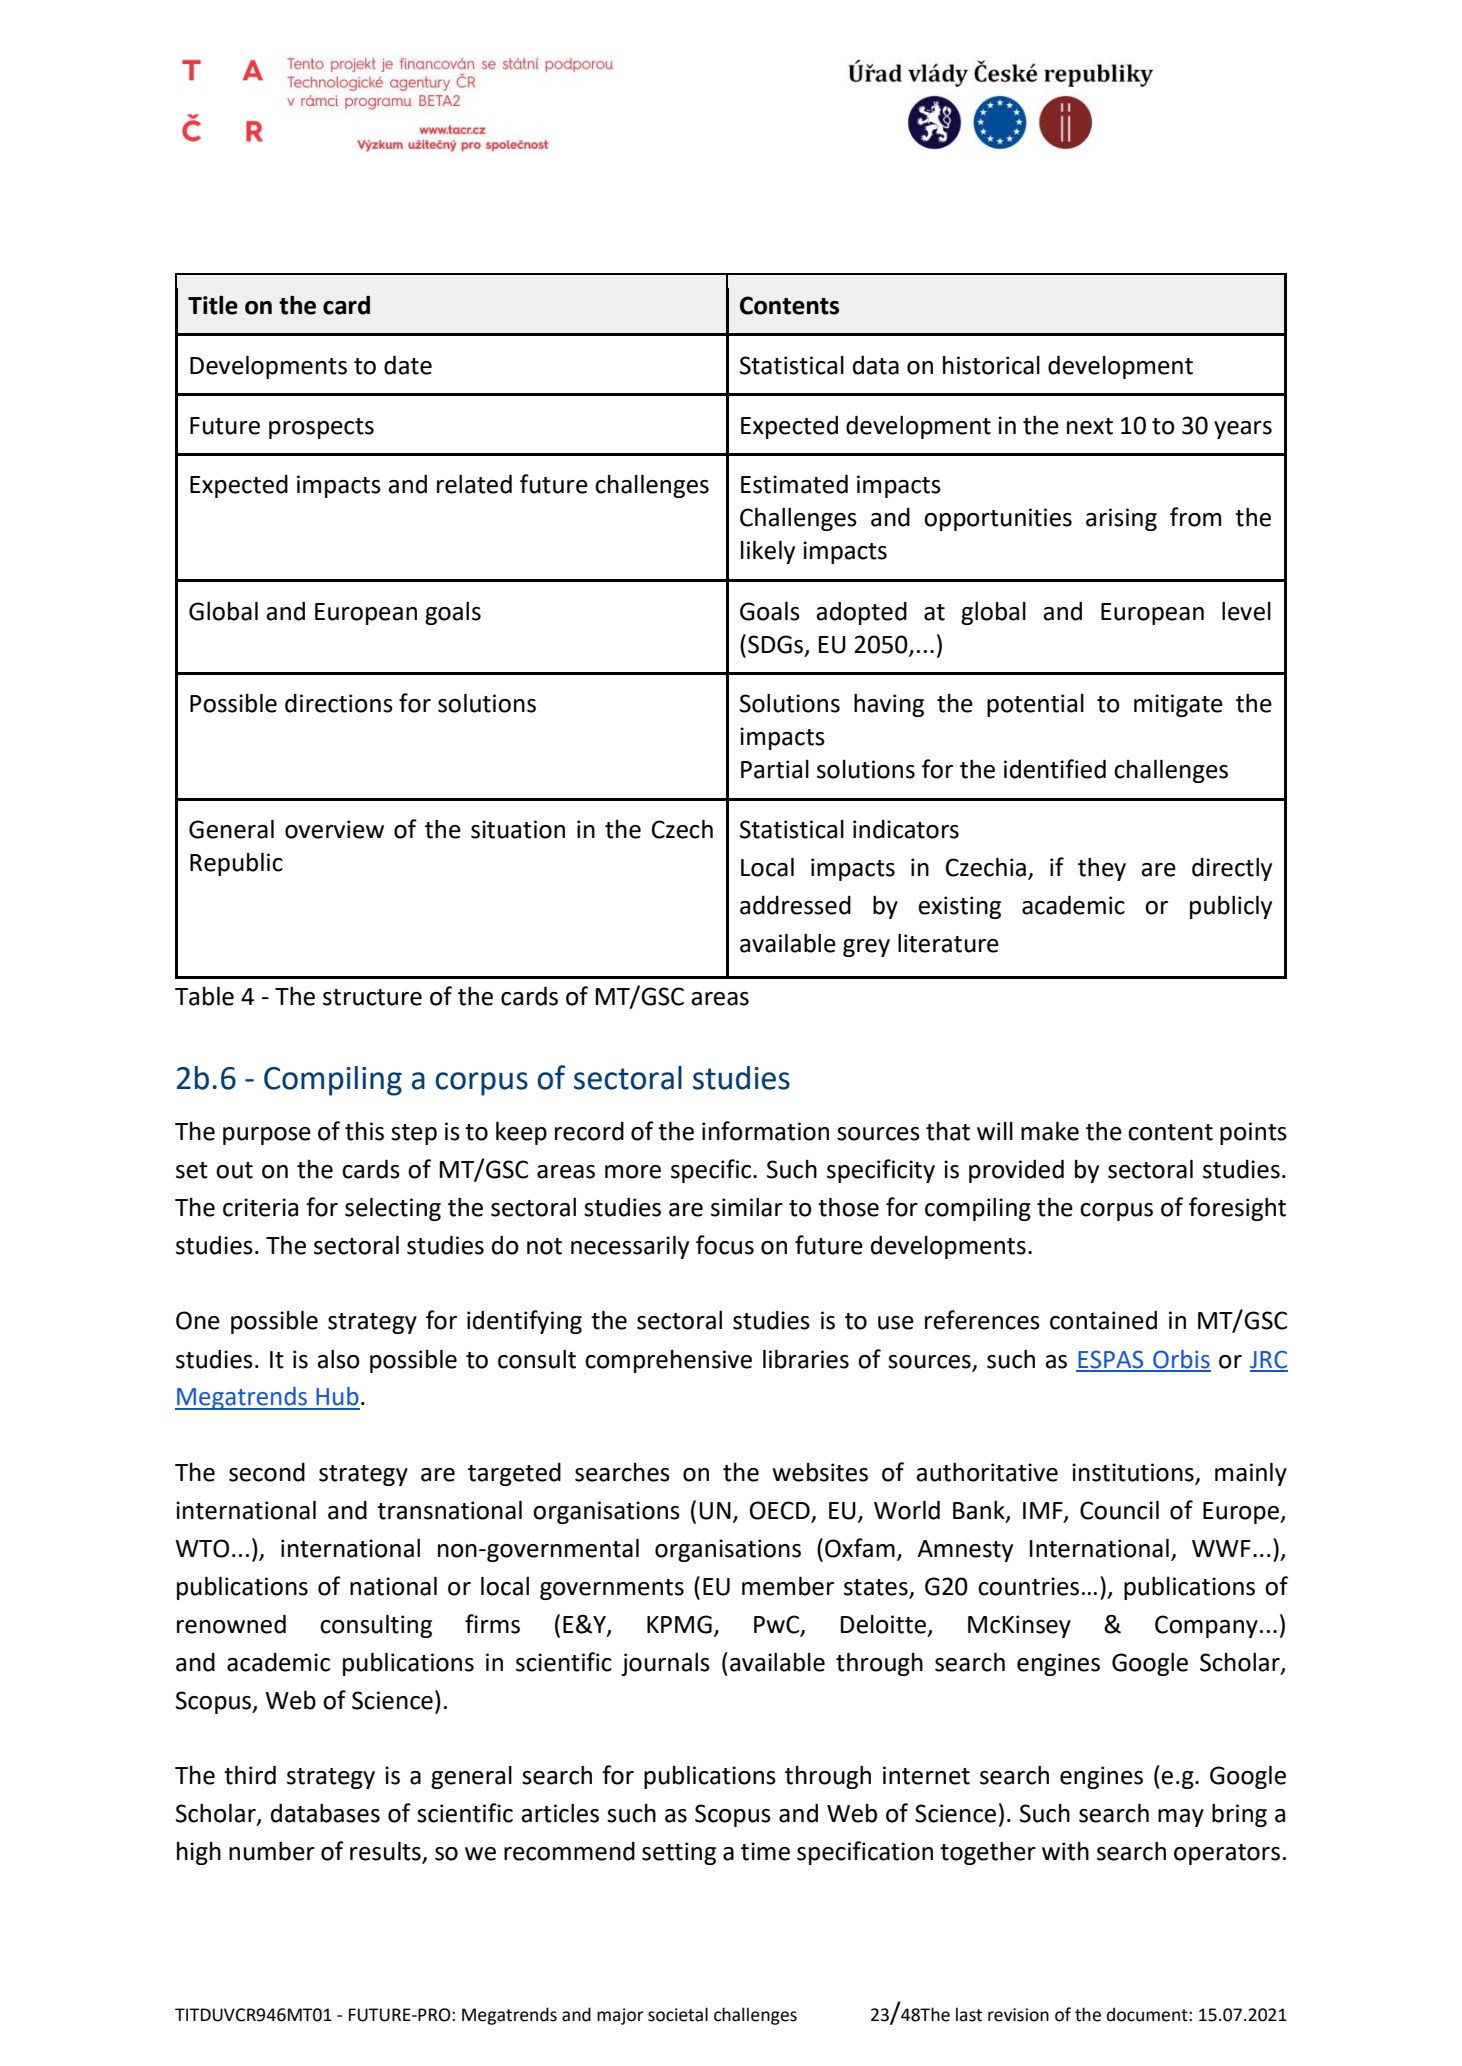 The image size is (1462, 2066). What do you see at coordinates (231, 1624) in the image?
I see `renowned` at bounding box center [231, 1624].
